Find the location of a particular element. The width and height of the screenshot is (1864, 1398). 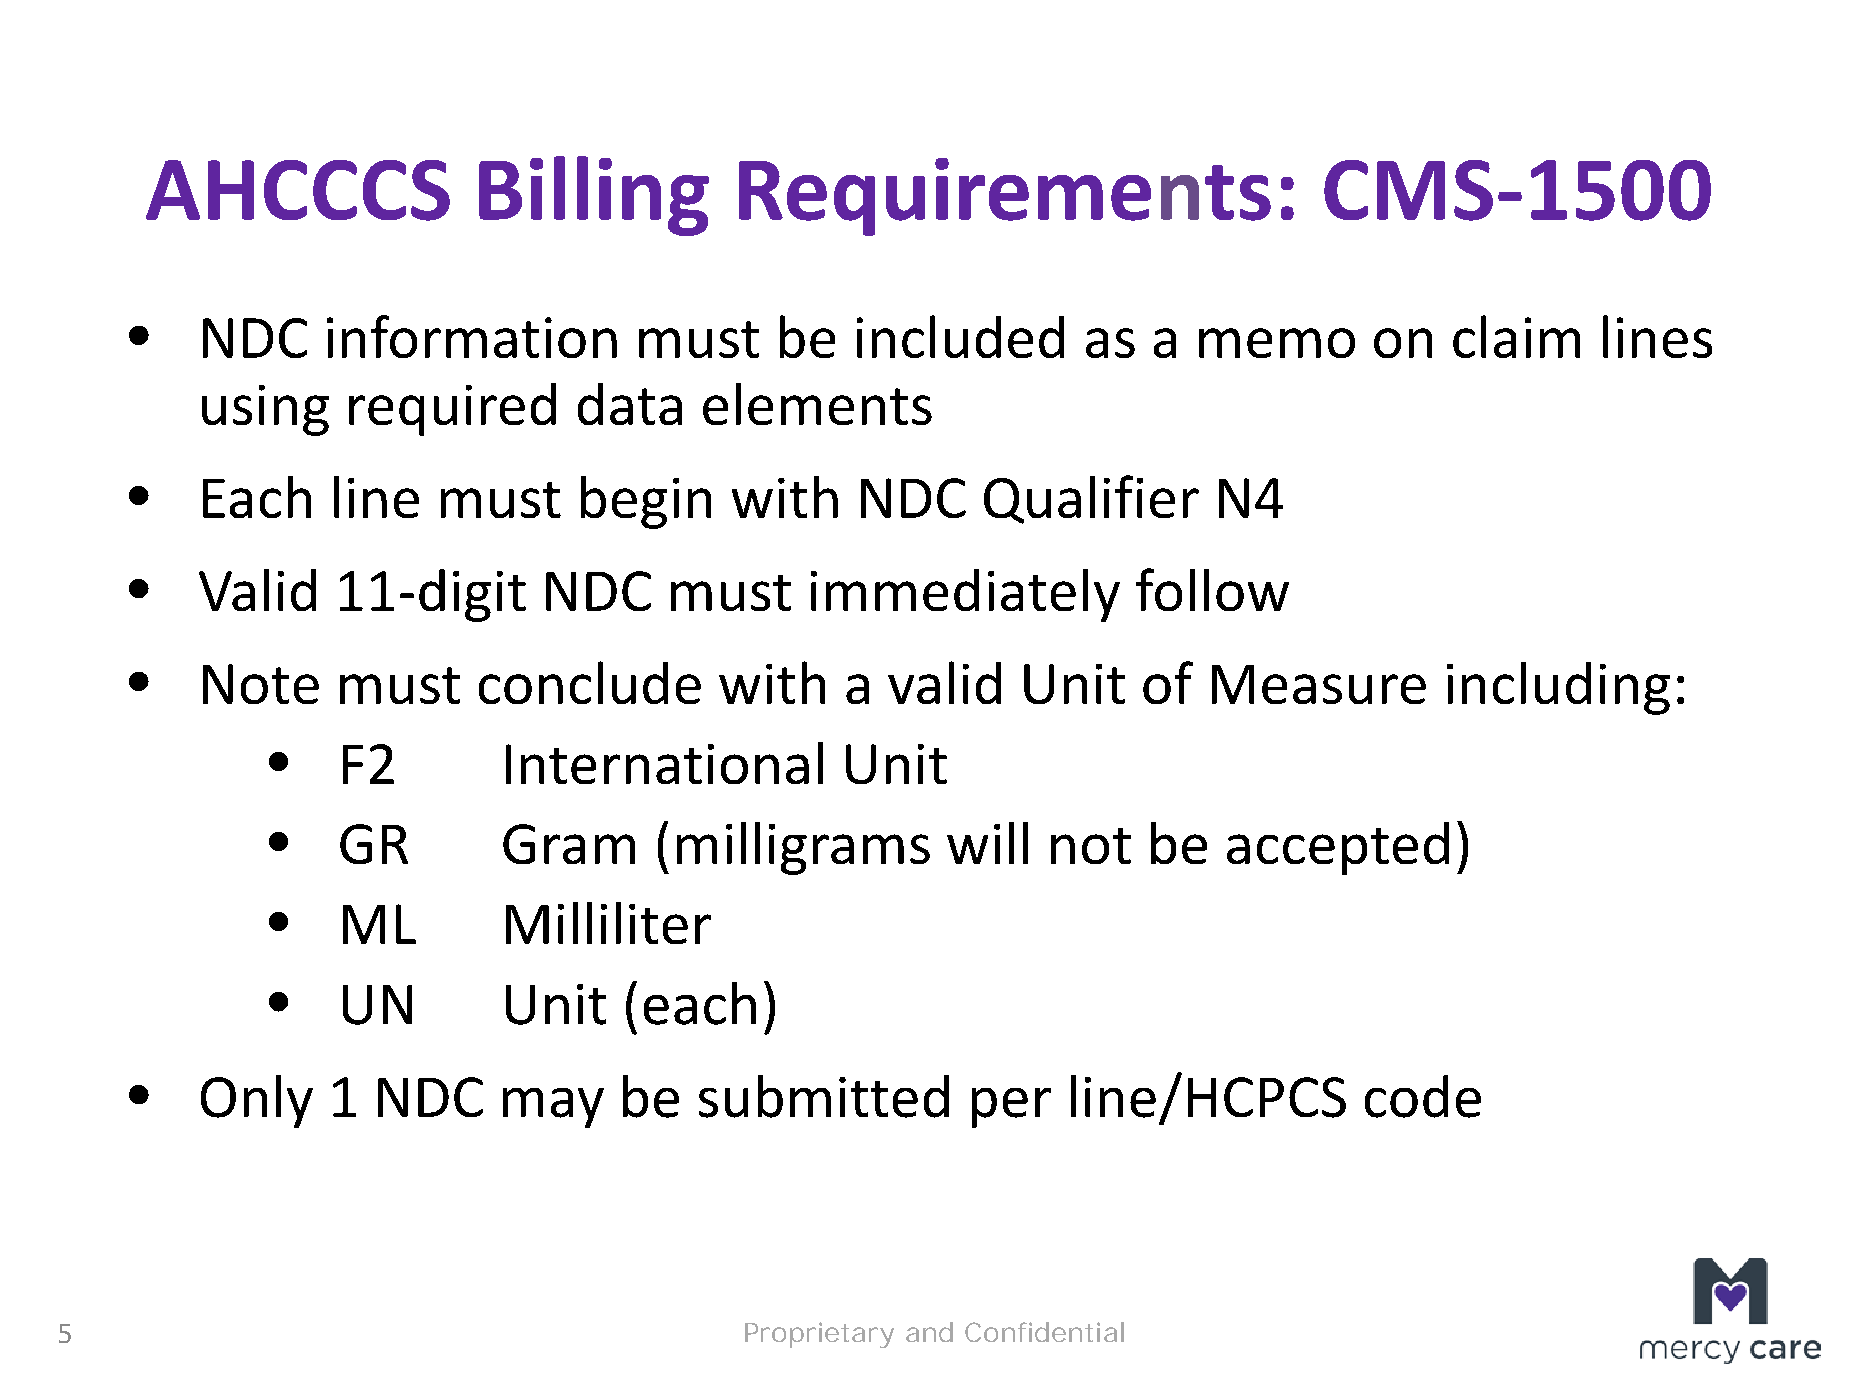

Confidential is located at coordinates (1044, 1332).
